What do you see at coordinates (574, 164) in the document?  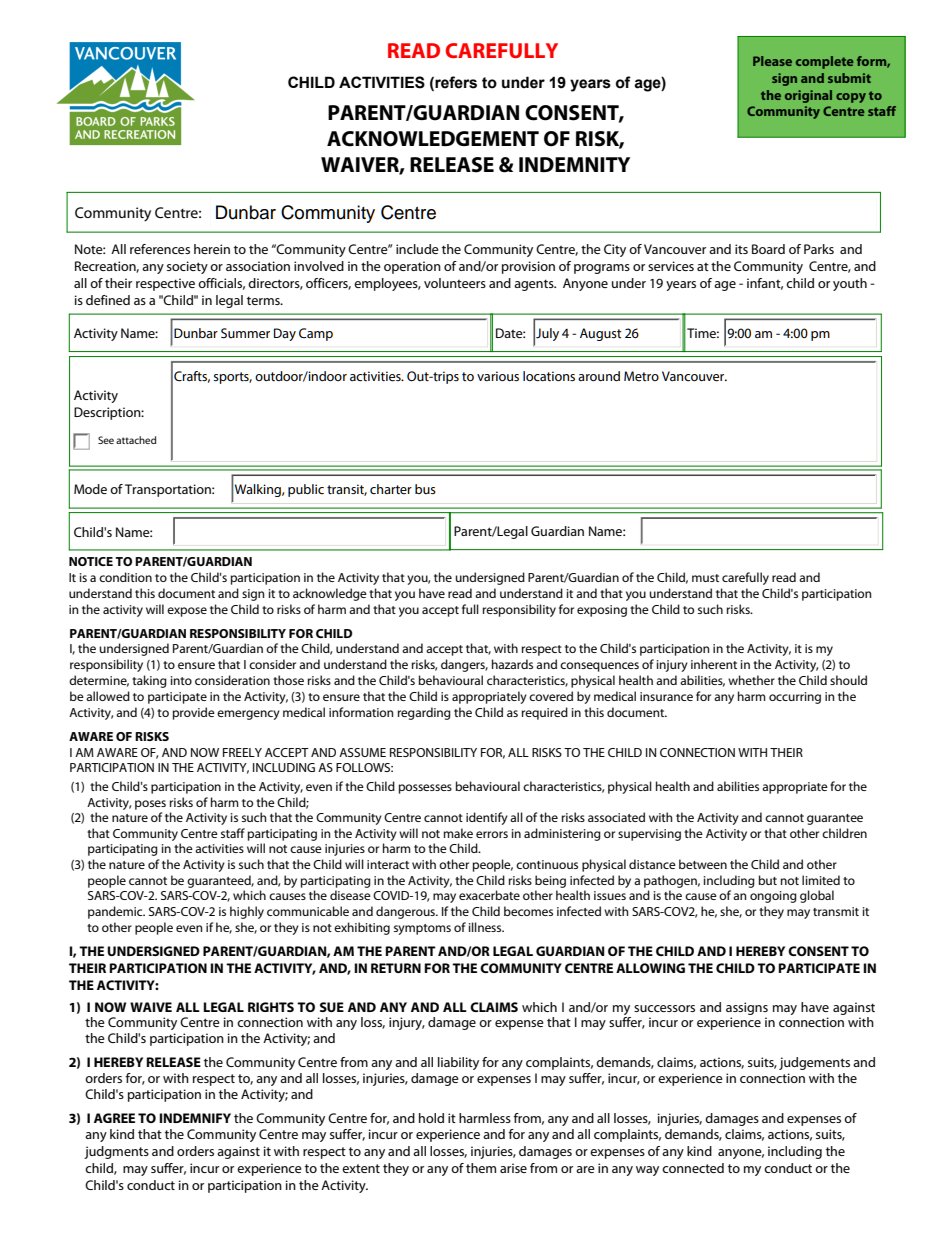 I see `INDEMNITY` at bounding box center [574, 164].
